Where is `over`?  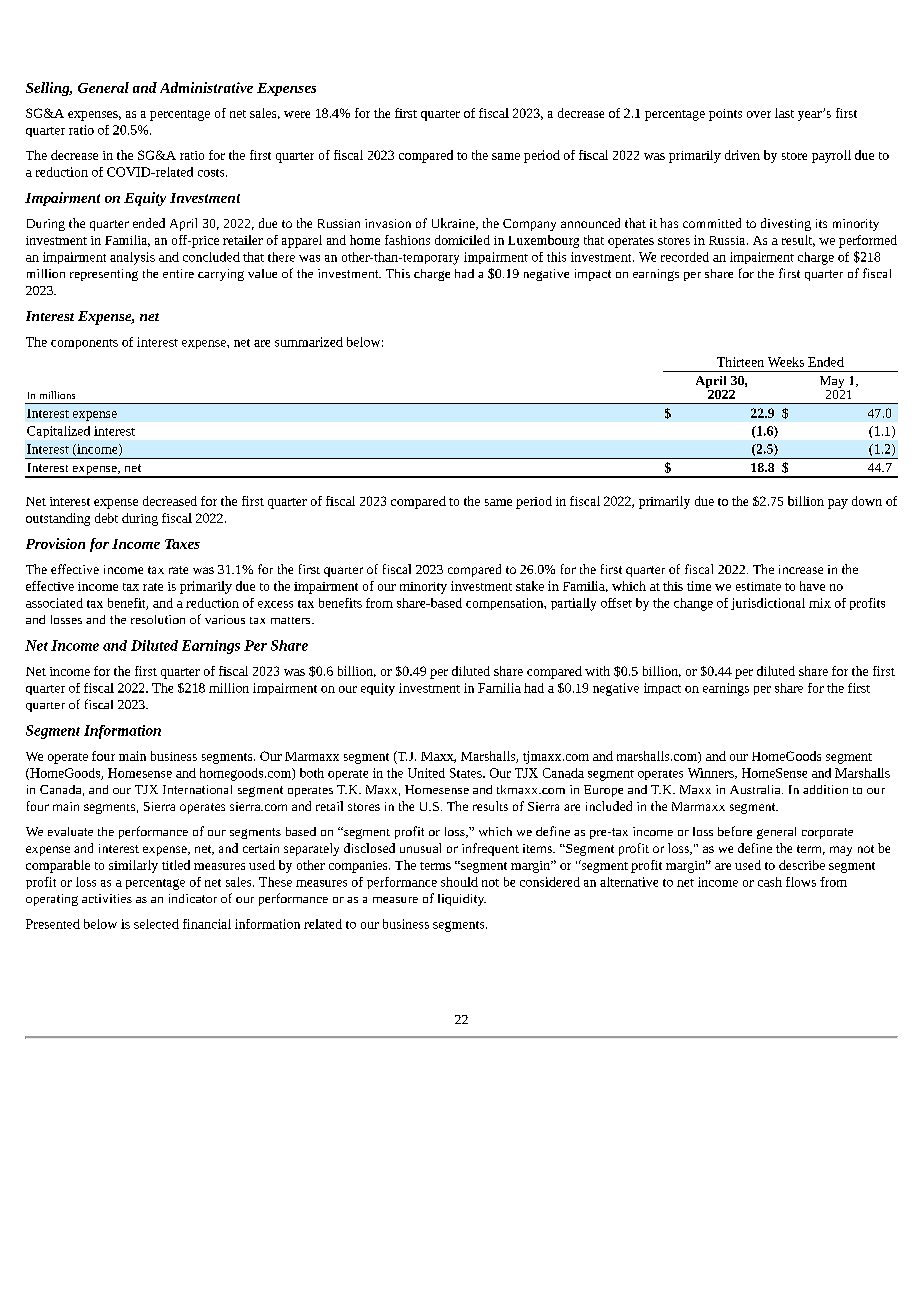 over is located at coordinates (759, 114).
